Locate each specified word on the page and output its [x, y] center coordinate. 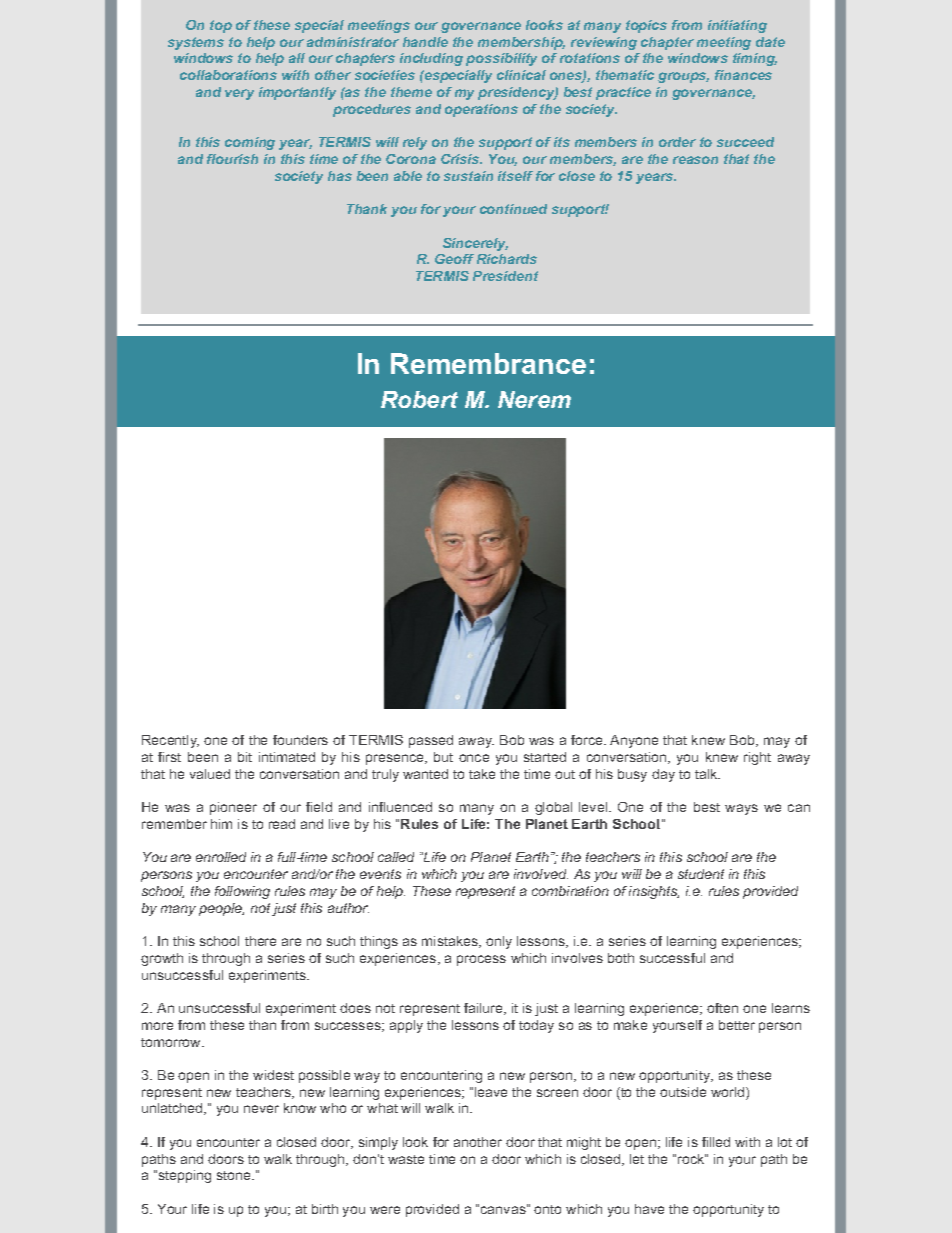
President [505, 276]
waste [406, 1159]
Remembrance [488, 363]
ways [741, 809]
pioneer [233, 808]
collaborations [228, 75]
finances [743, 75]
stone [235, 1175]
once [474, 758]
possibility [501, 59]
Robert [419, 399]
